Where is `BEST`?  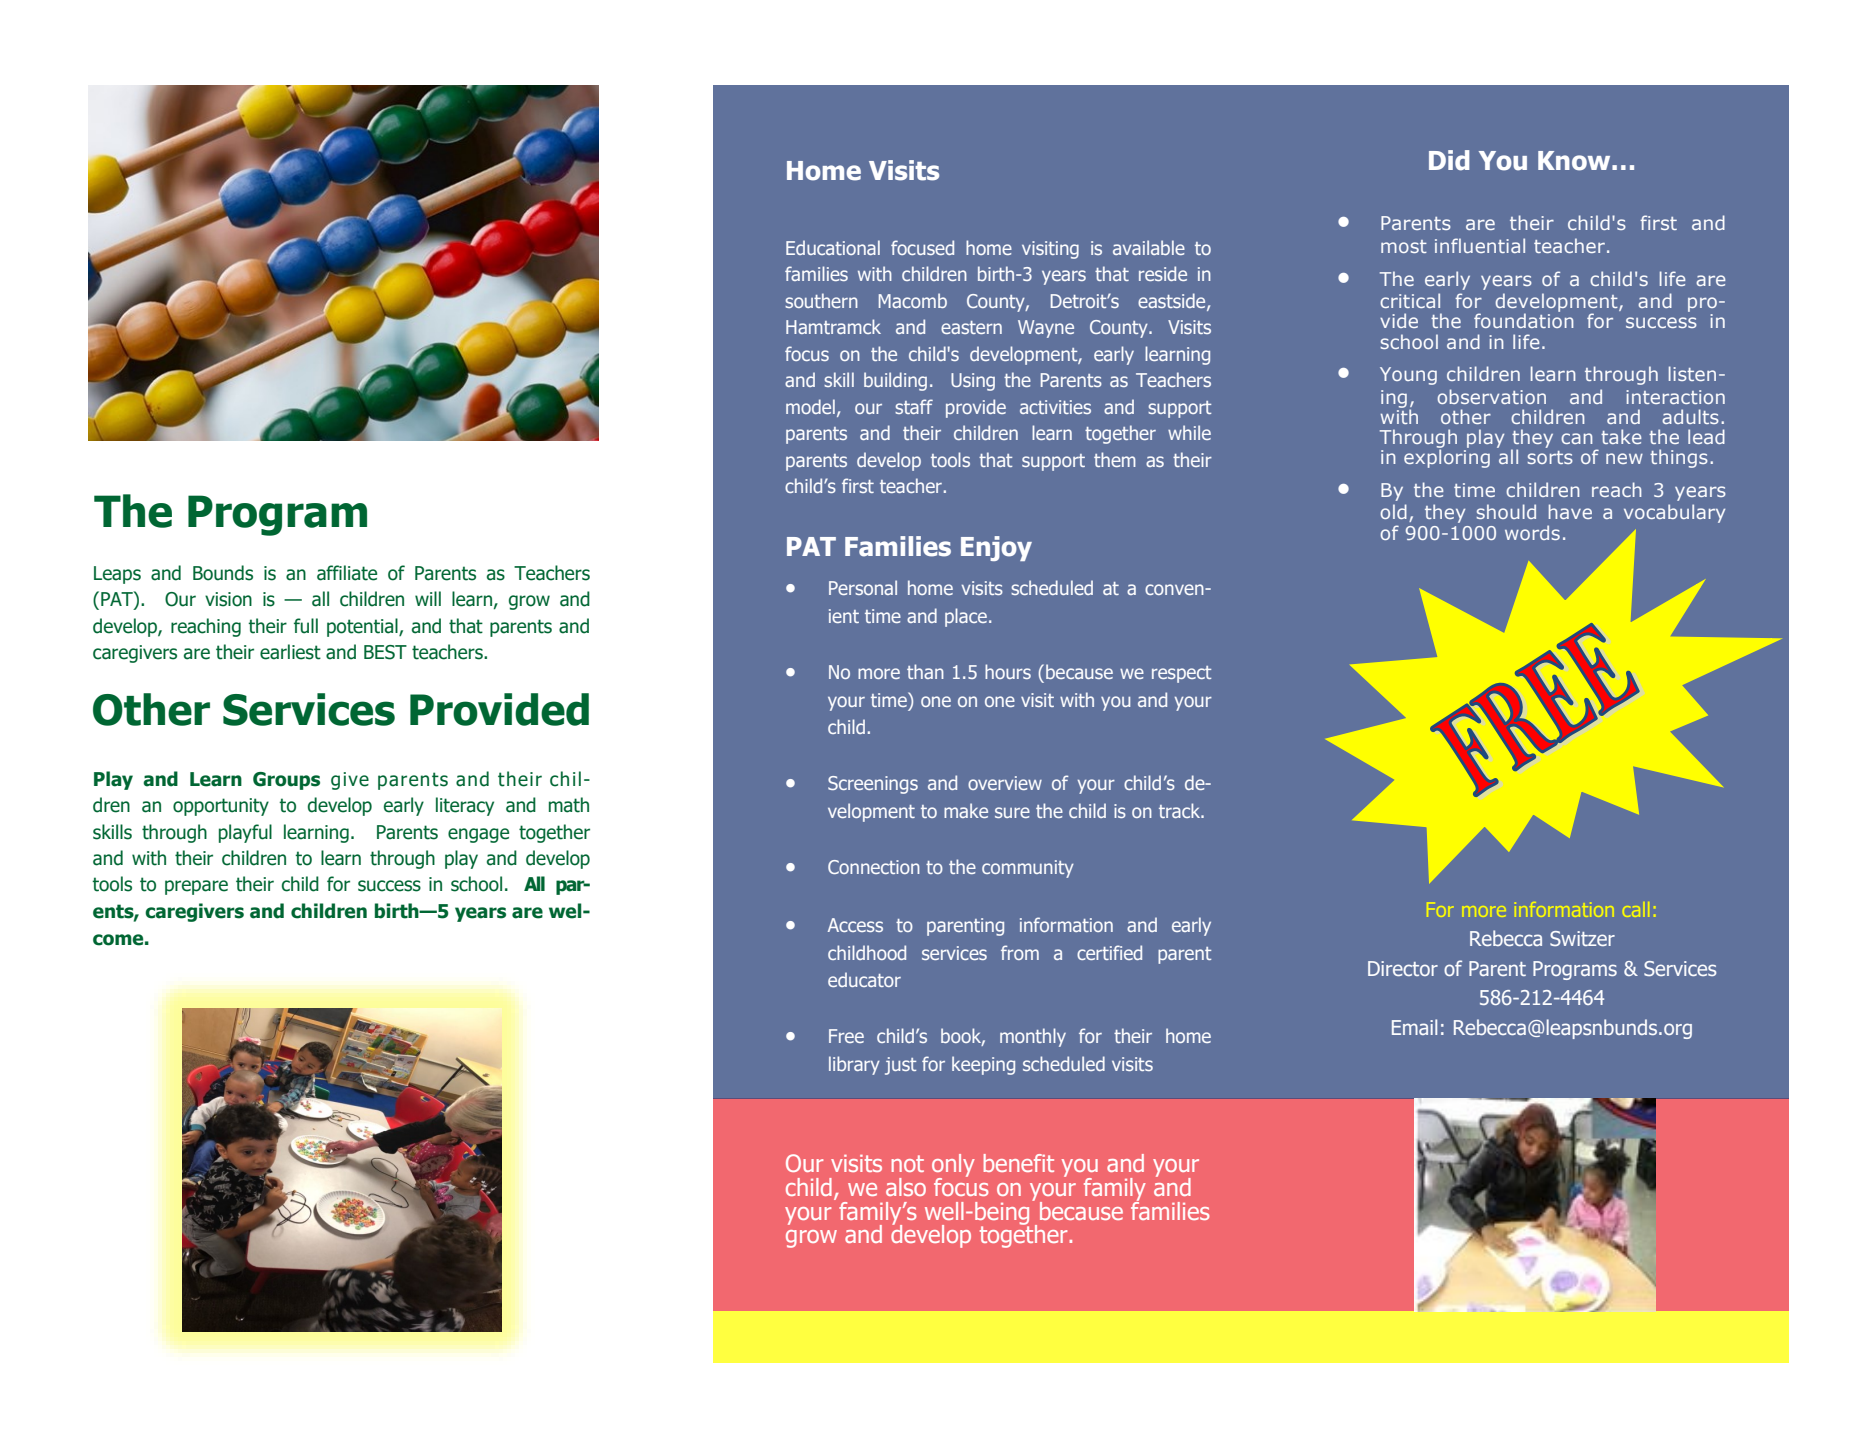
BEST is located at coordinates (385, 652).
